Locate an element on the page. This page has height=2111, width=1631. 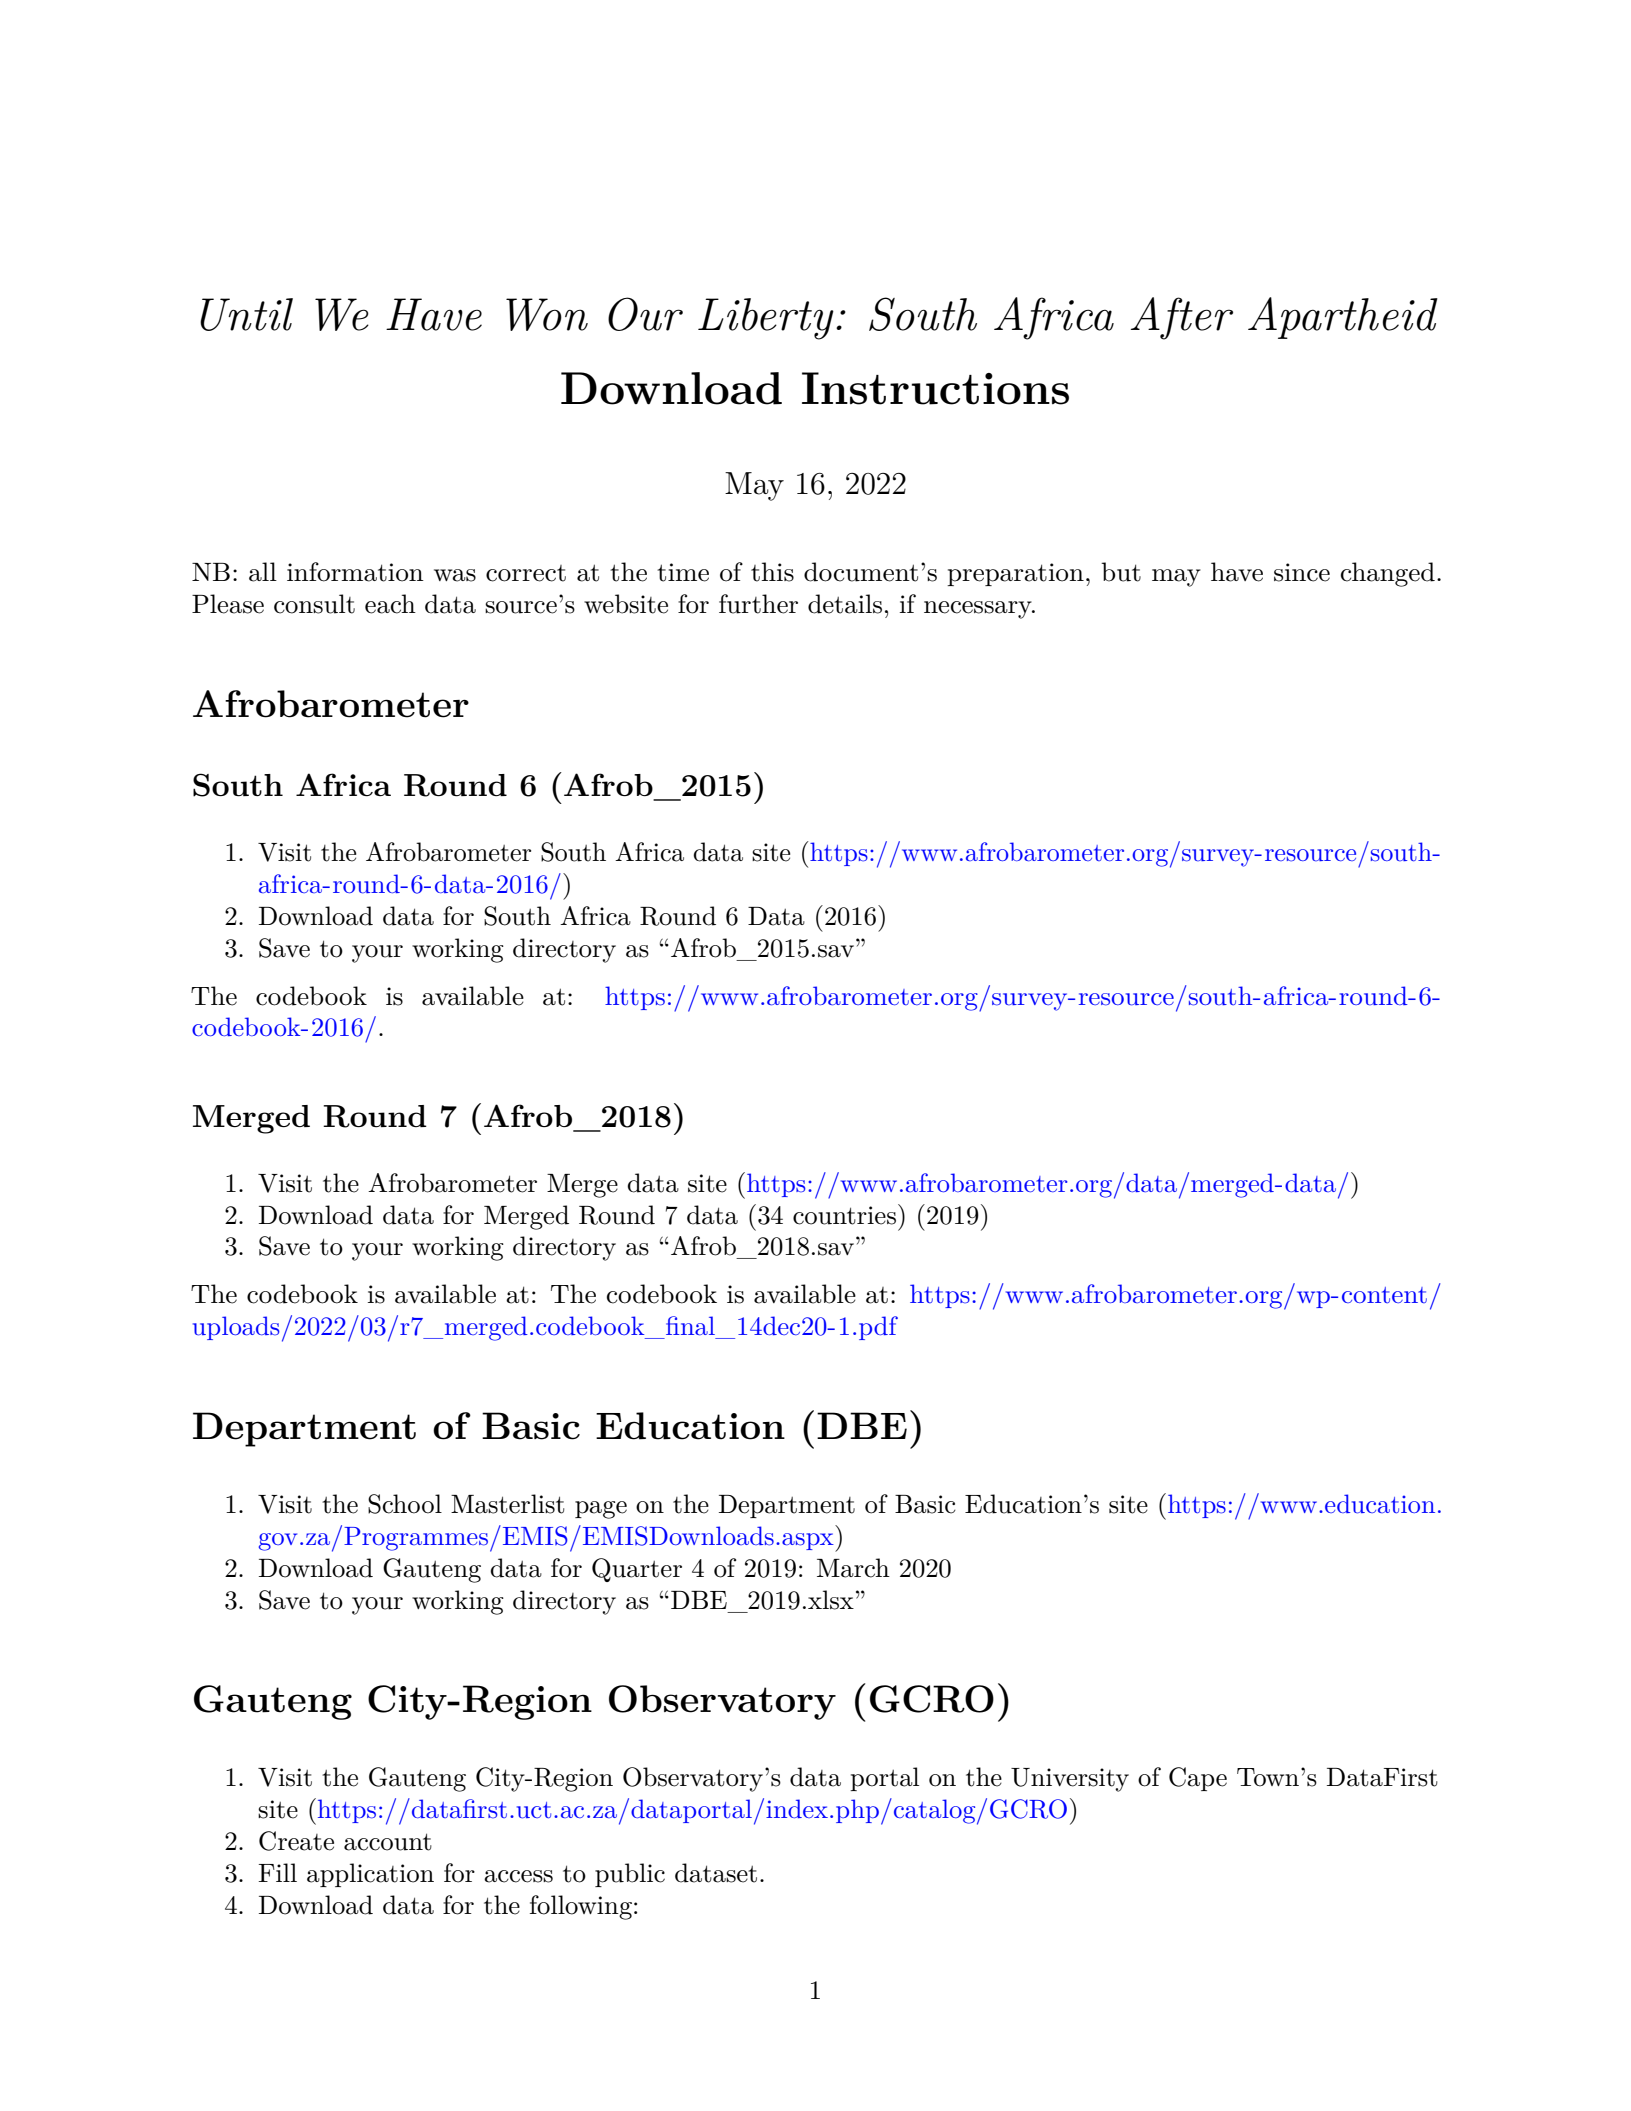
countries is located at coordinates (844, 1215).
